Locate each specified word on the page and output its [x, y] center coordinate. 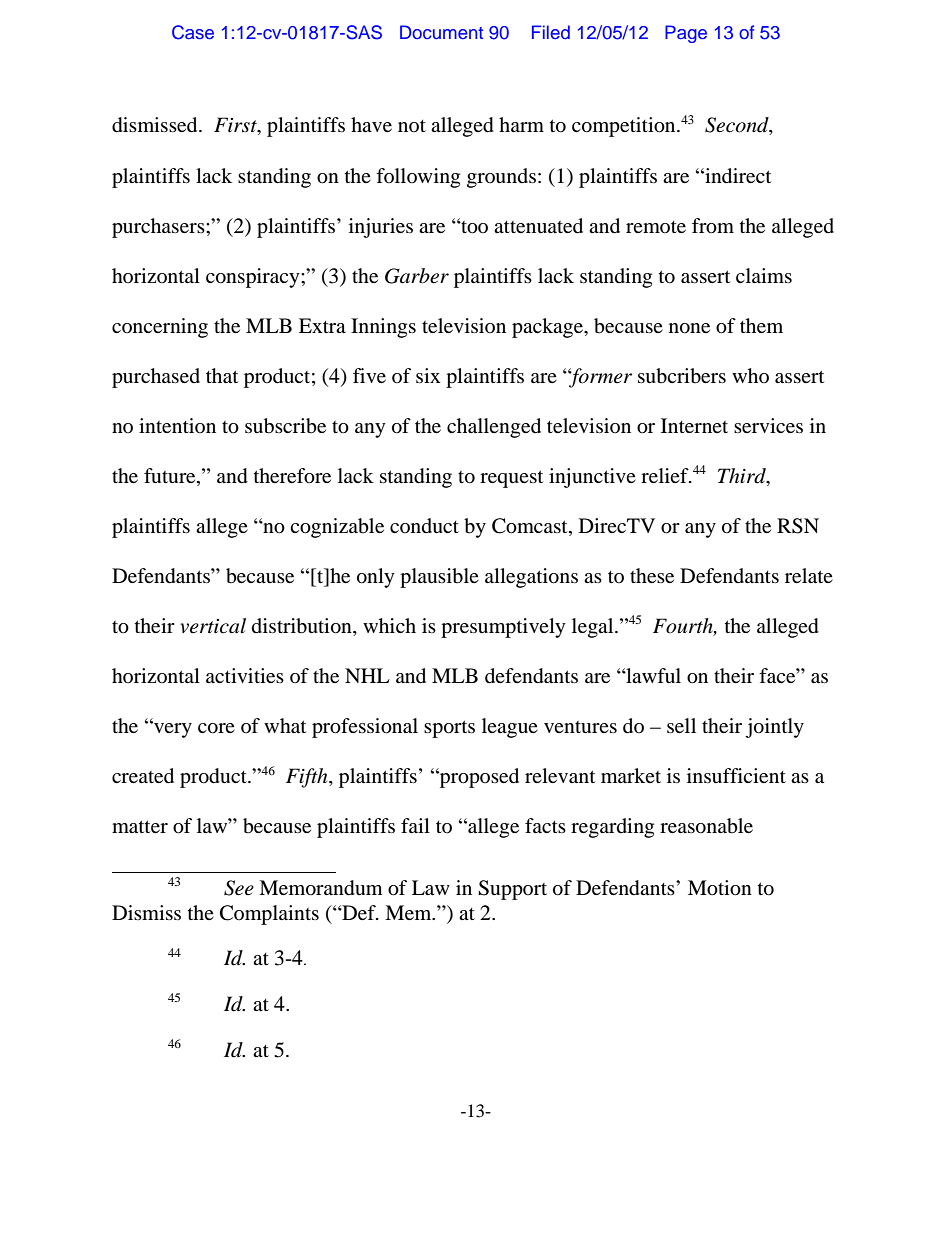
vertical [213, 626]
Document [441, 32]
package [548, 328]
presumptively [503, 628]
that [222, 375]
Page [686, 34]
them [761, 325]
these [652, 575]
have [371, 124]
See [239, 888]
